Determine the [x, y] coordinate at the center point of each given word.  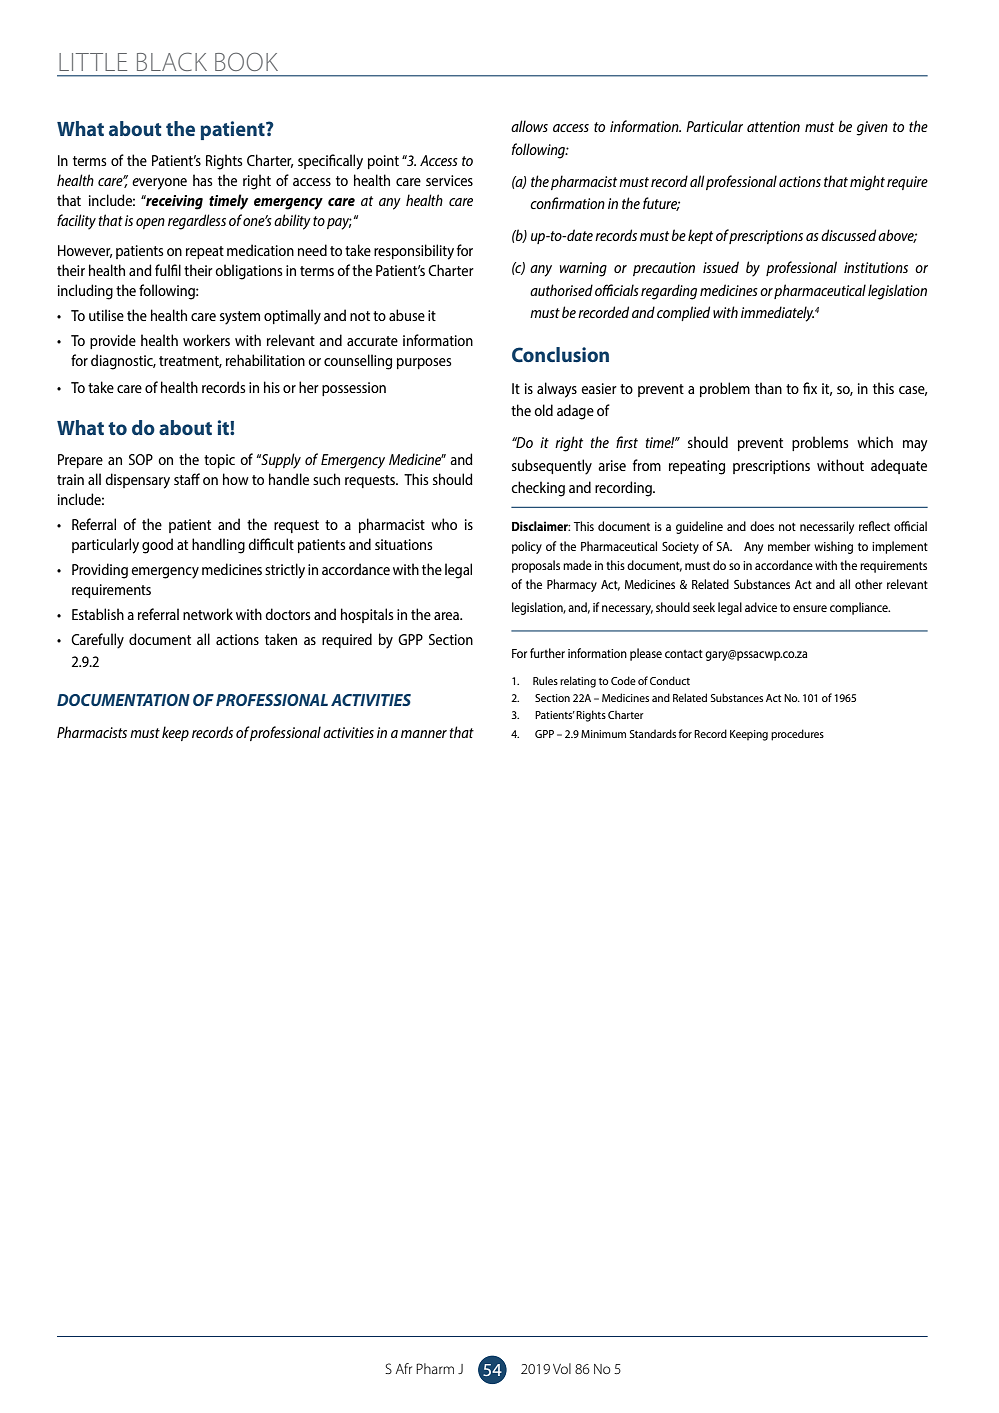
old [543, 410]
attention [773, 126]
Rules [545, 680]
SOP [141, 459]
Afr [404, 1368]
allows [529, 126]
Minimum [603, 734]
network [208, 614]
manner [424, 734]
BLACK [172, 61]
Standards [653, 733]
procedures [797, 735]
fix [810, 388]
